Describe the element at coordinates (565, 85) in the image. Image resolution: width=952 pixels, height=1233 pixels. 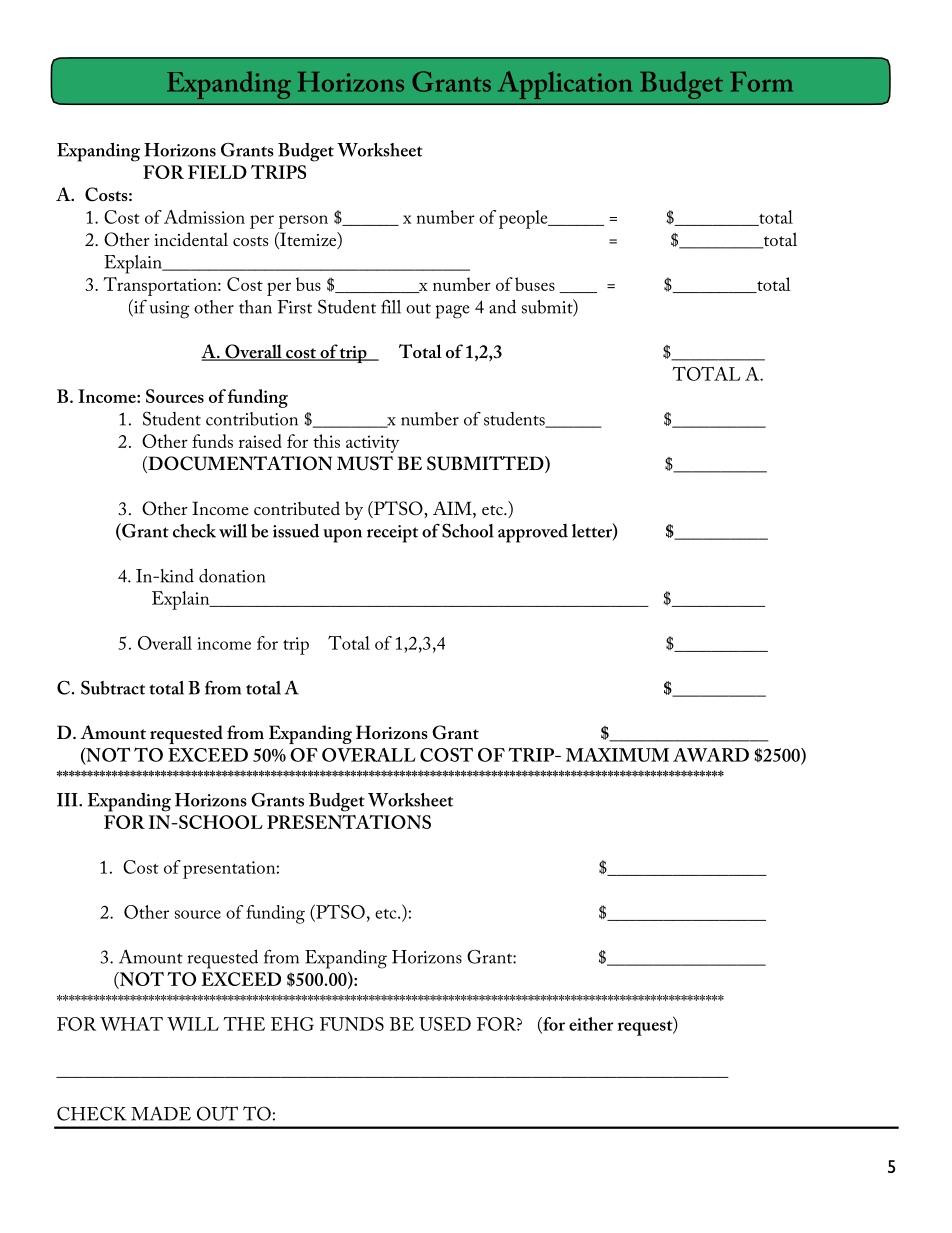
I see `Application` at that location.
